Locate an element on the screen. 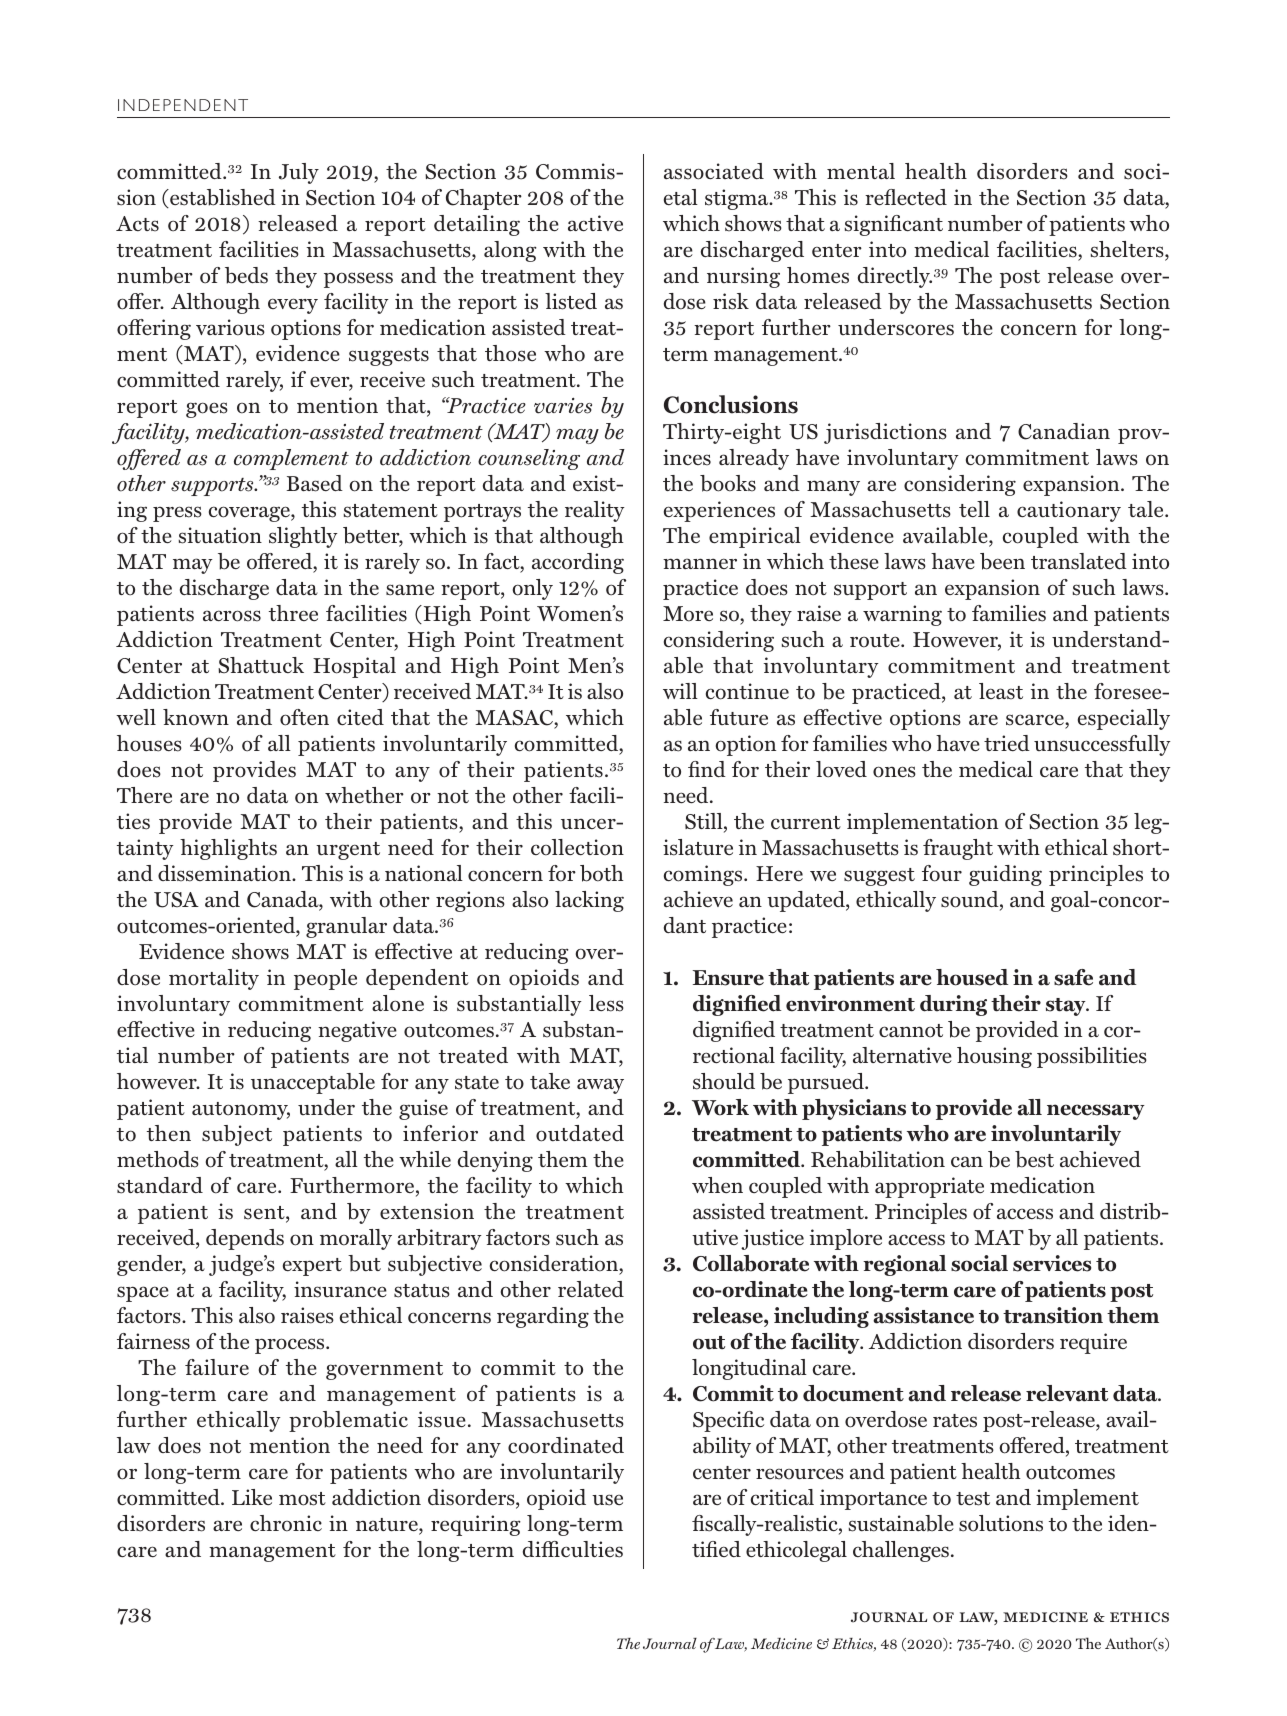 Image resolution: width=1287 pixels, height=1716 pixels. July is located at coordinates (299, 173).
